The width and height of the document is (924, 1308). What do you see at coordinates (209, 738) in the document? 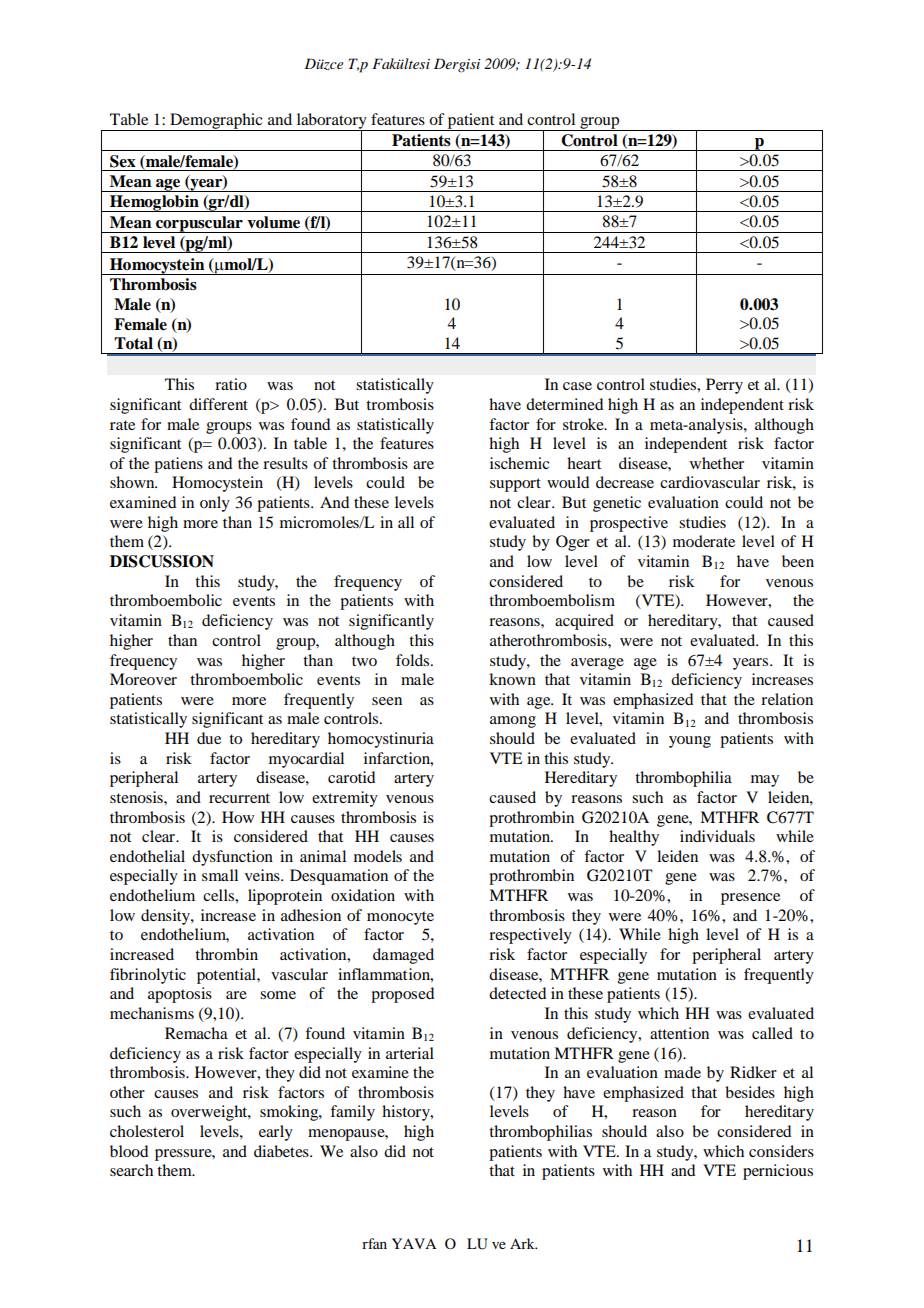
I see `due` at bounding box center [209, 738].
